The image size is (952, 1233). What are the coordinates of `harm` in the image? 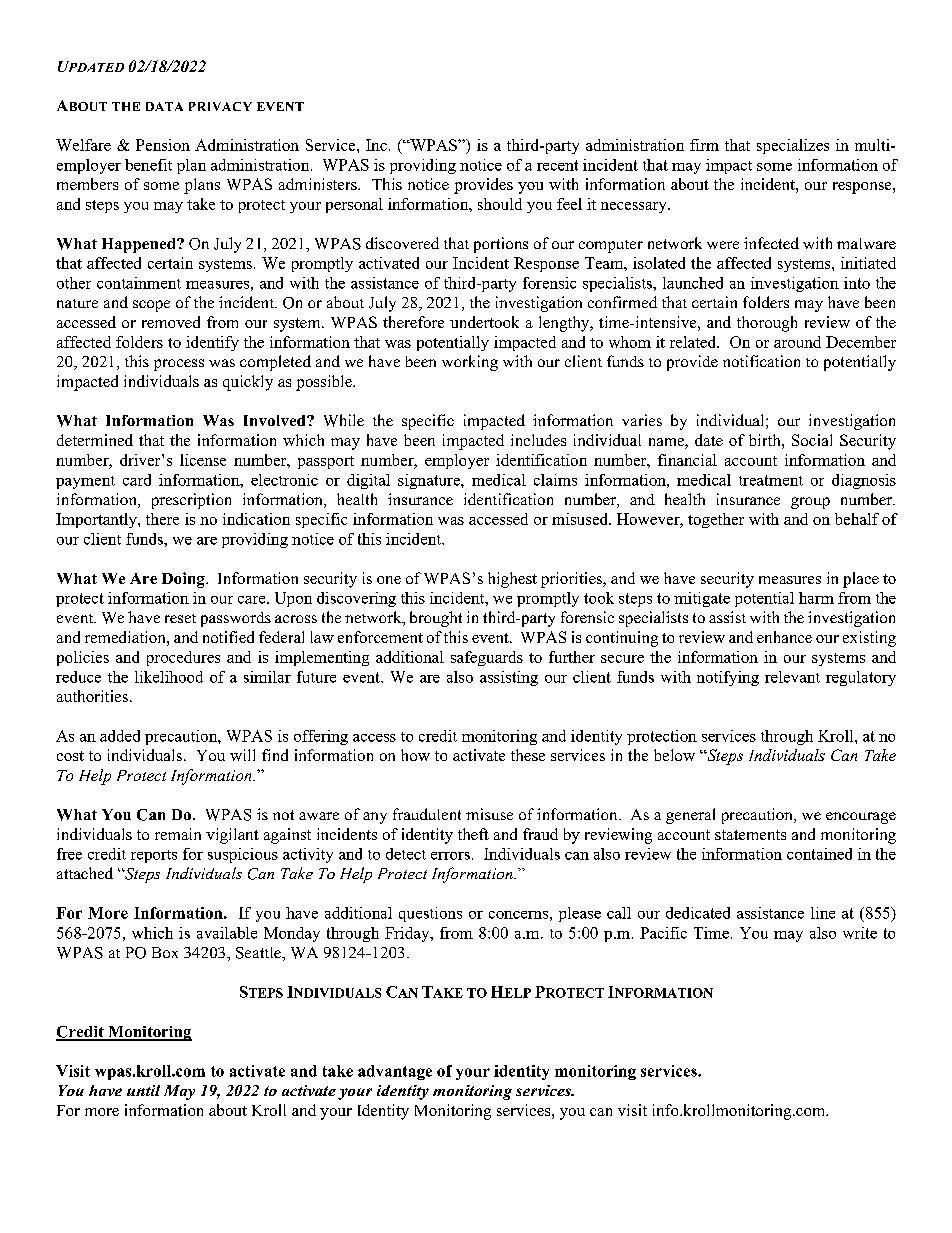 It's located at (816, 598).
